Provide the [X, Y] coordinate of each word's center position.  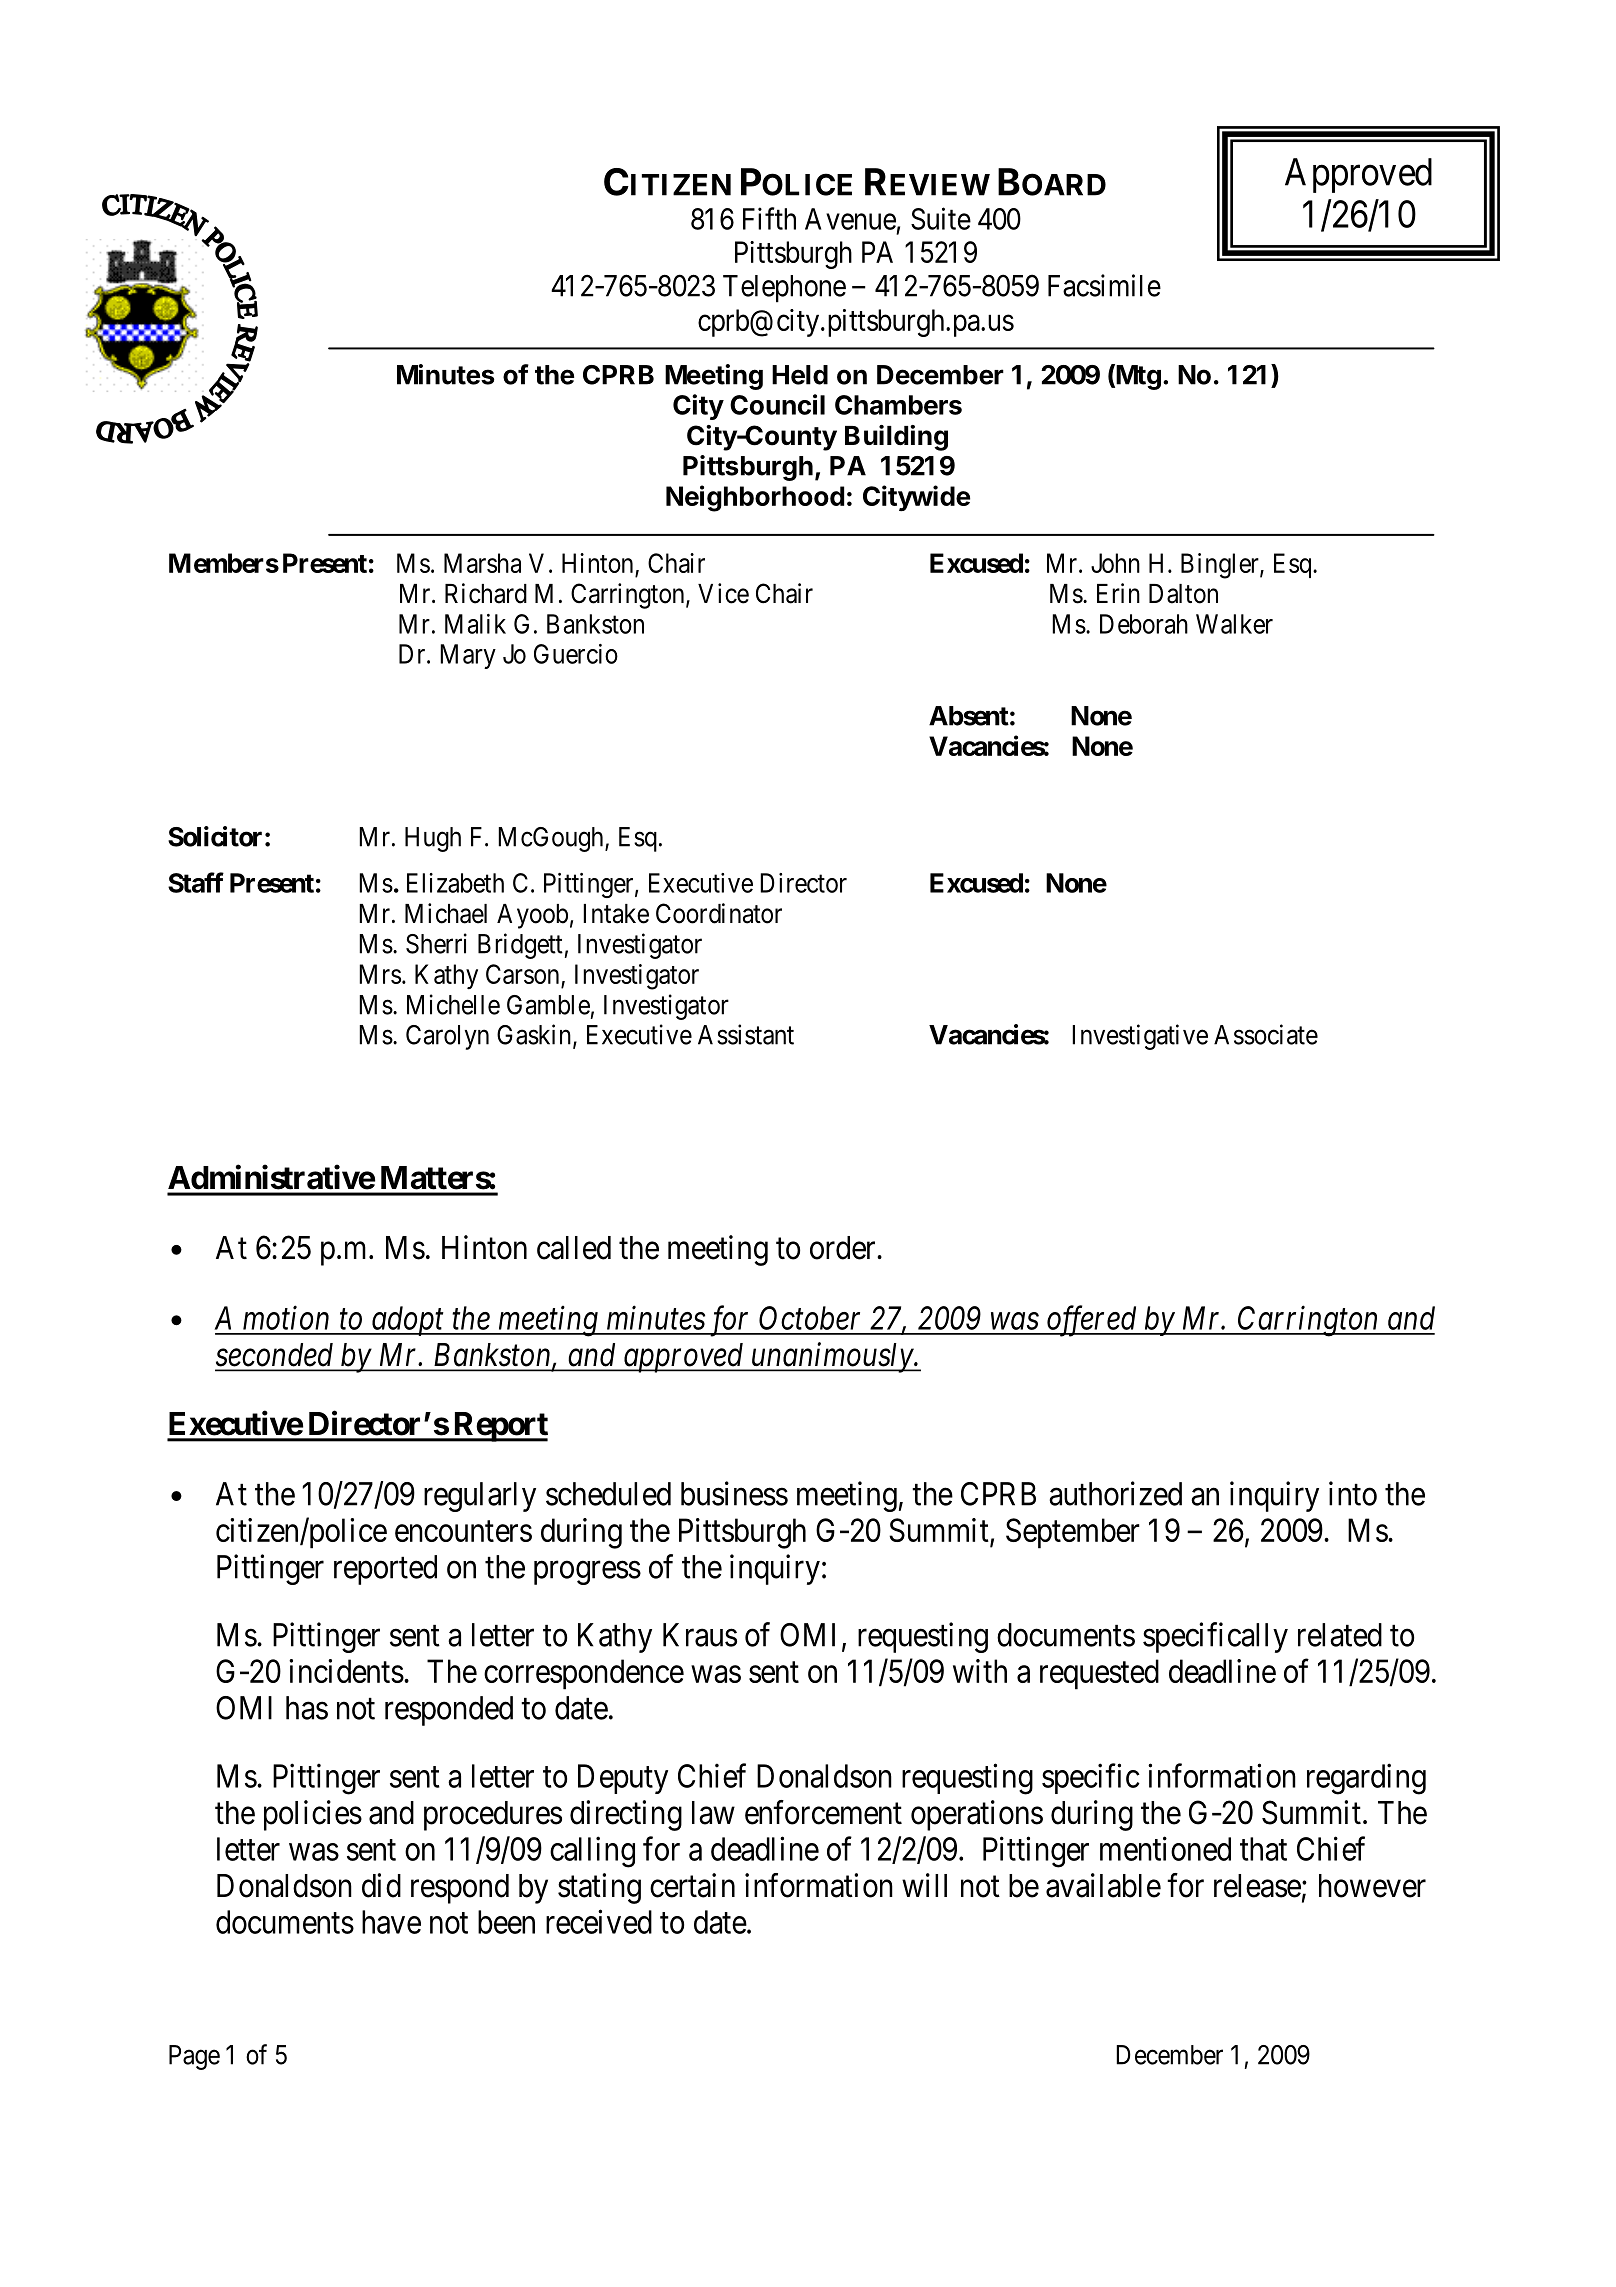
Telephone [784, 289]
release [1257, 1886]
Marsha [482, 563]
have [391, 1922]
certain [692, 1885]
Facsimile [1104, 285]
